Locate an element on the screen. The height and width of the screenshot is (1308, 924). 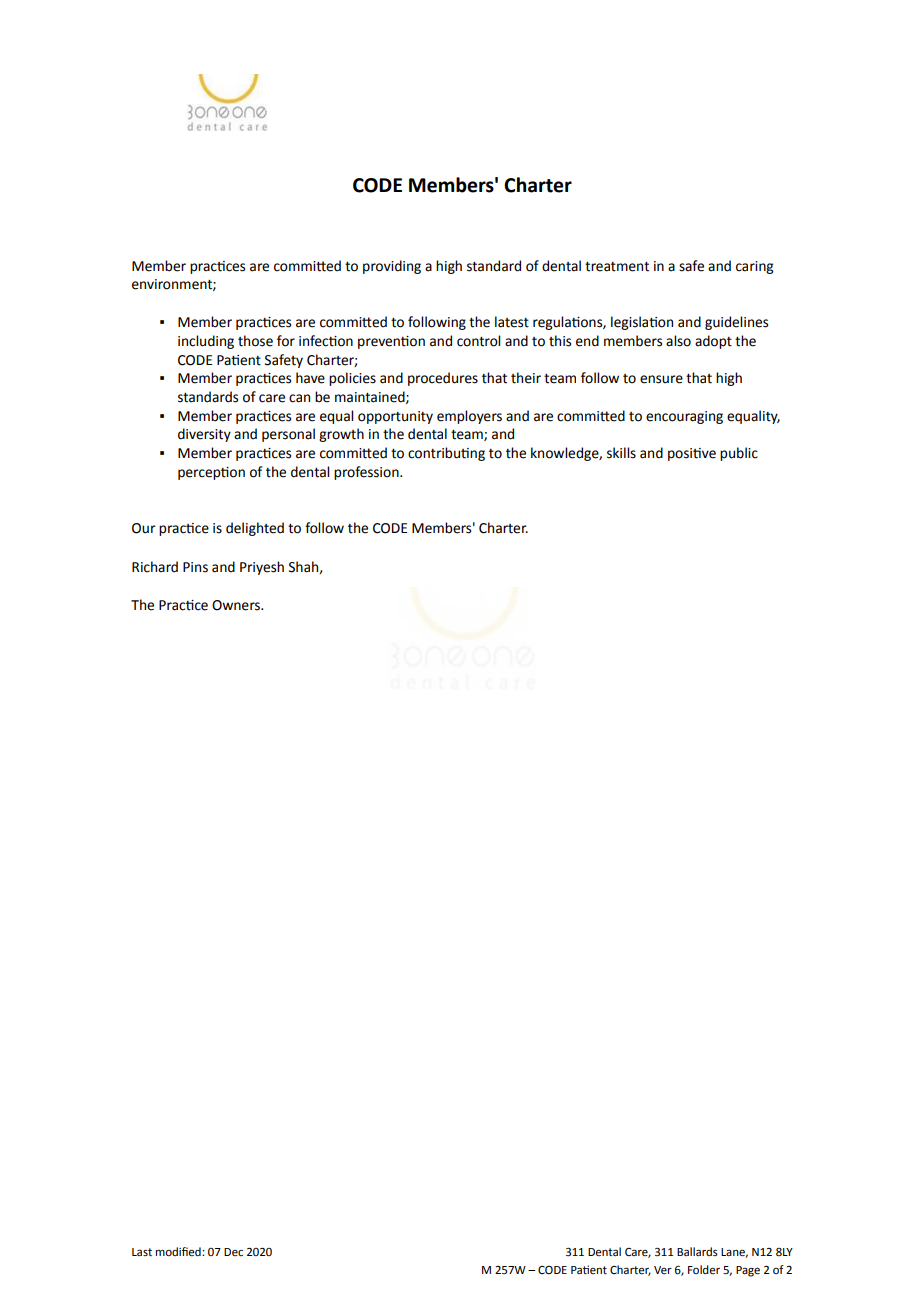
positive is located at coordinates (692, 454).
